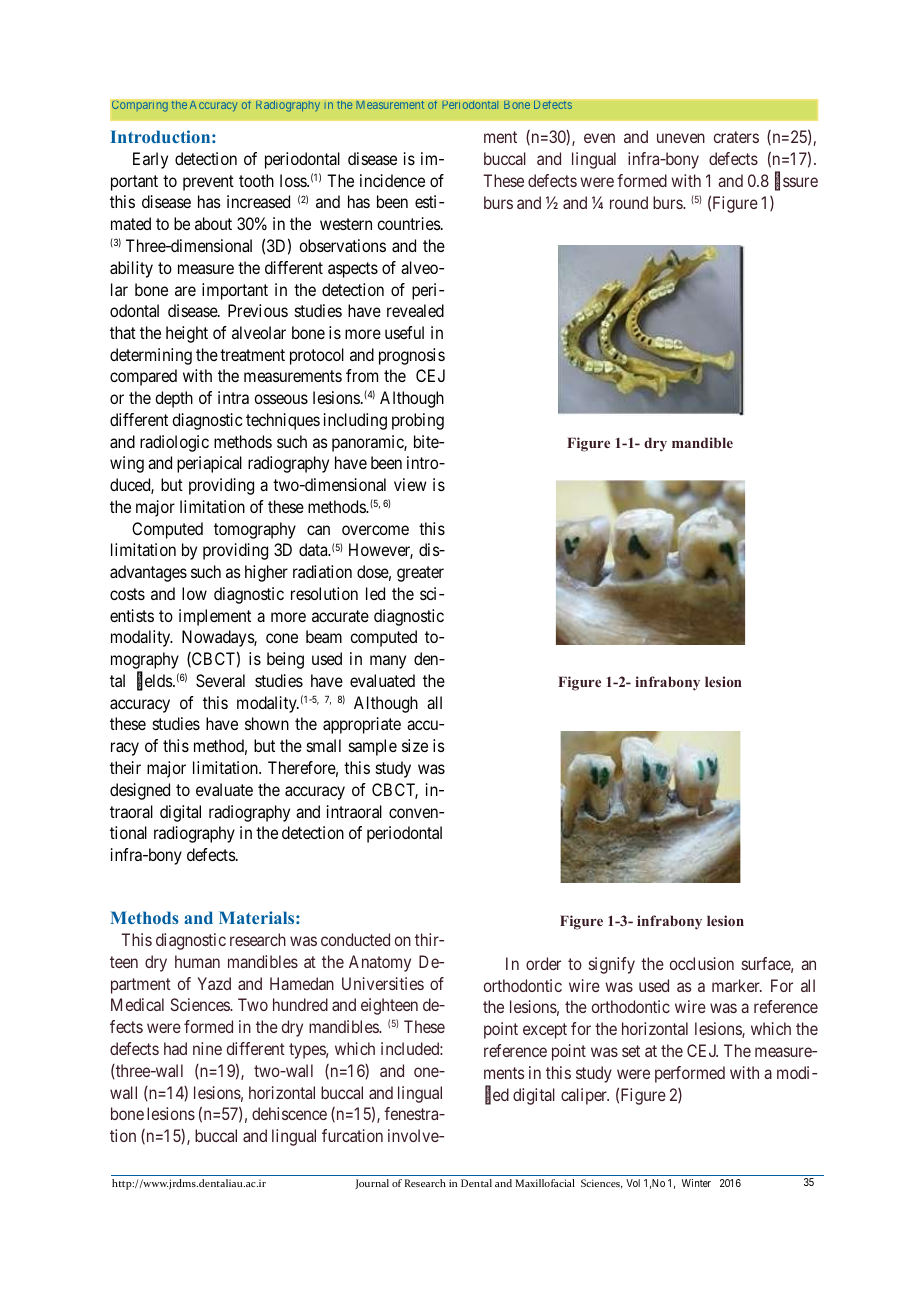 The width and height of the screenshot is (924, 1308). Describe the element at coordinates (410, 484) in the screenshot. I see `view` at that location.
